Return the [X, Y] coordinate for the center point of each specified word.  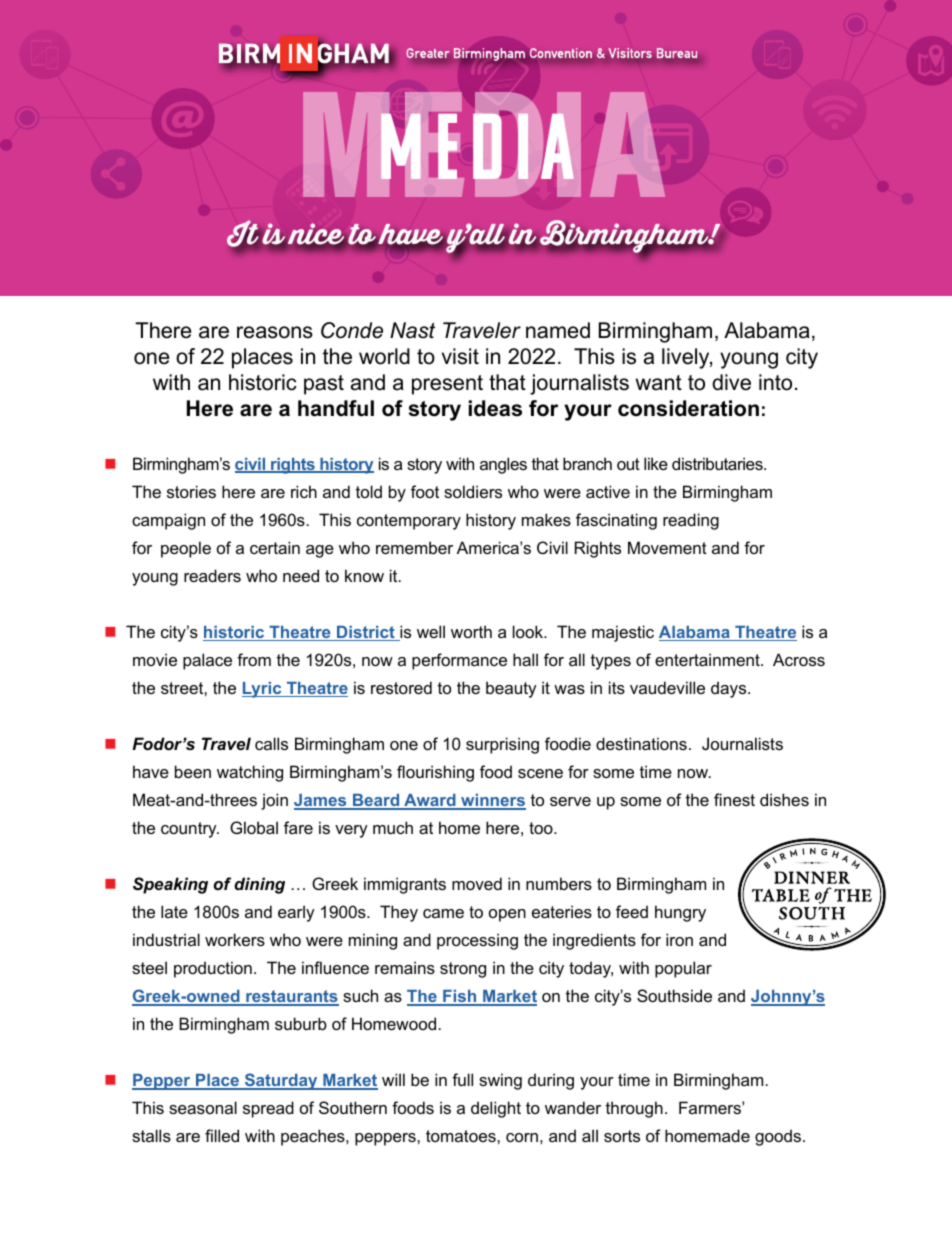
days [730, 689]
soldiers [473, 491]
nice [316, 235]
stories [191, 491]
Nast [412, 330]
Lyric [263, 690]
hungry [680, 913]
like [656, 463]
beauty [511, 689]
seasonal [203, 1107]
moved [477, 883]
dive [731, 382]
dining [259, 885]
